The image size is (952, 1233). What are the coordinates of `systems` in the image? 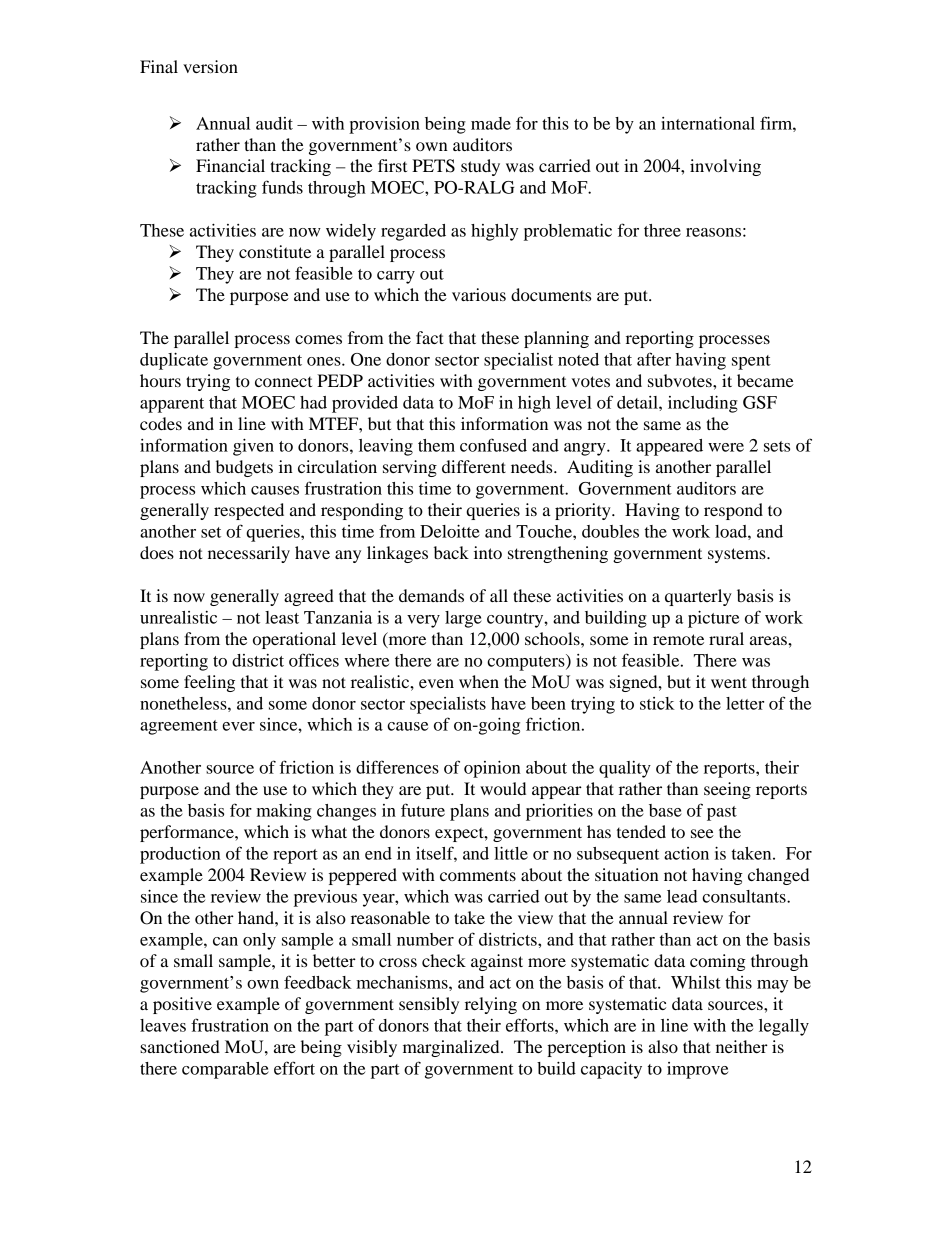 It's located at (738, 555).
